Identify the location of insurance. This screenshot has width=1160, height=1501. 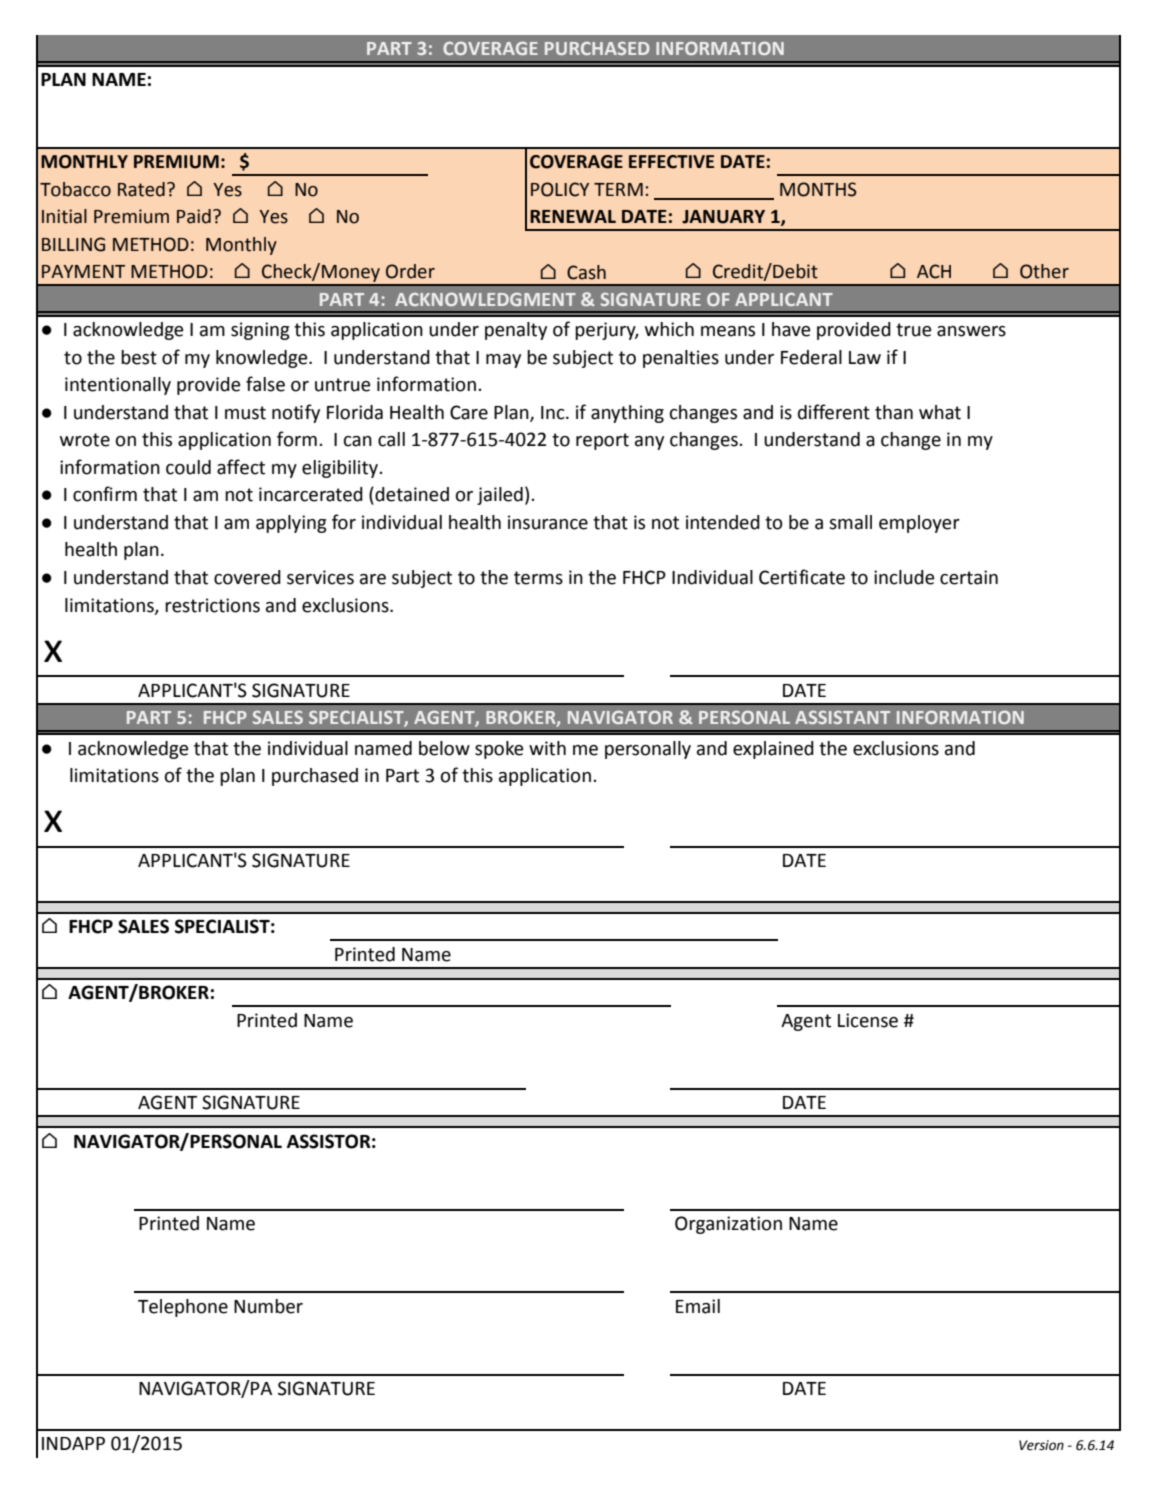
(548, 522).
